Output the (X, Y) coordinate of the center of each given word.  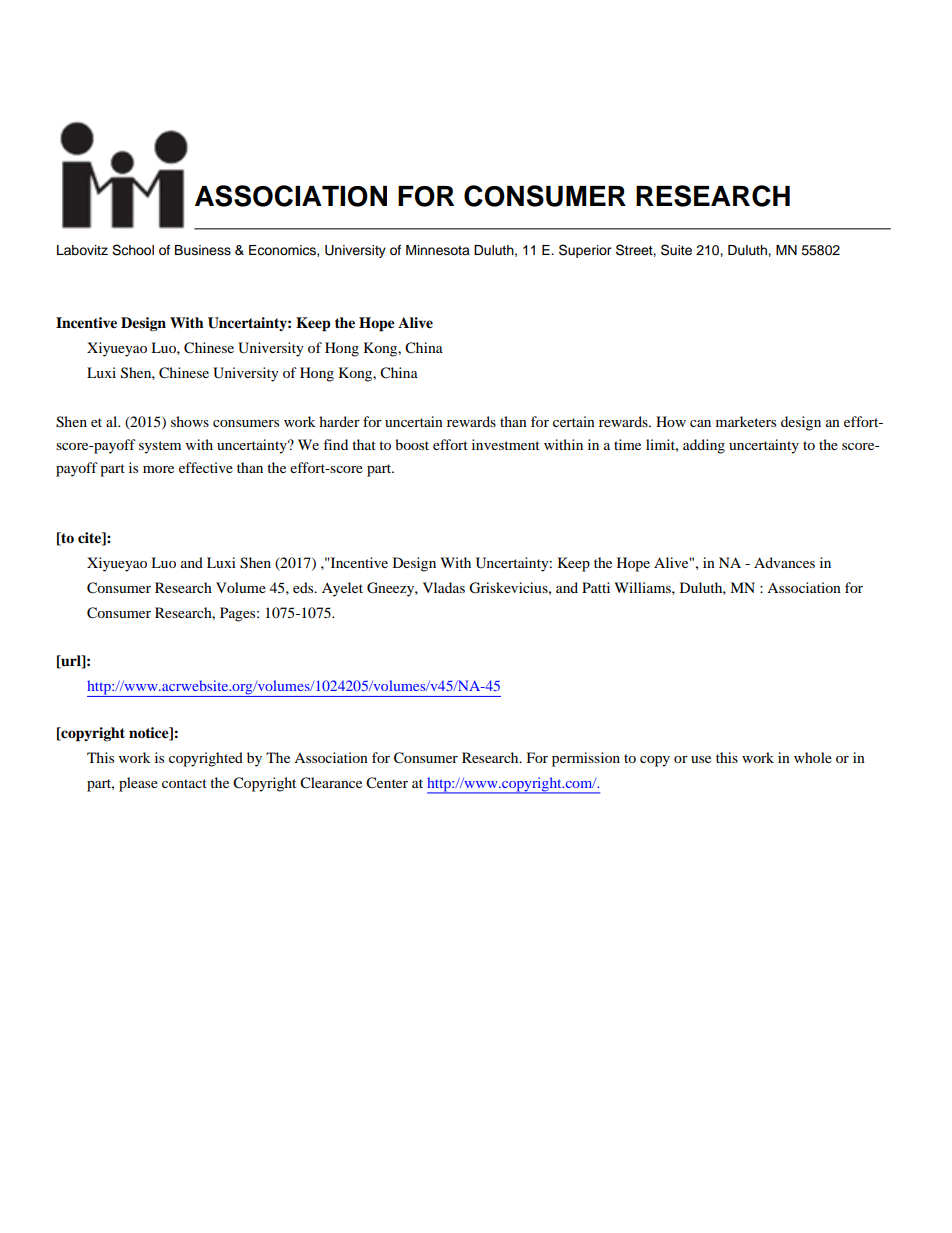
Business (203, 250)
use (701, 759)
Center (387, 783)
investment (506, 444)
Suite (676, 250)
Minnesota (438, 250)
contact (184, 783)
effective (206, 467)
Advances (784, 562)
